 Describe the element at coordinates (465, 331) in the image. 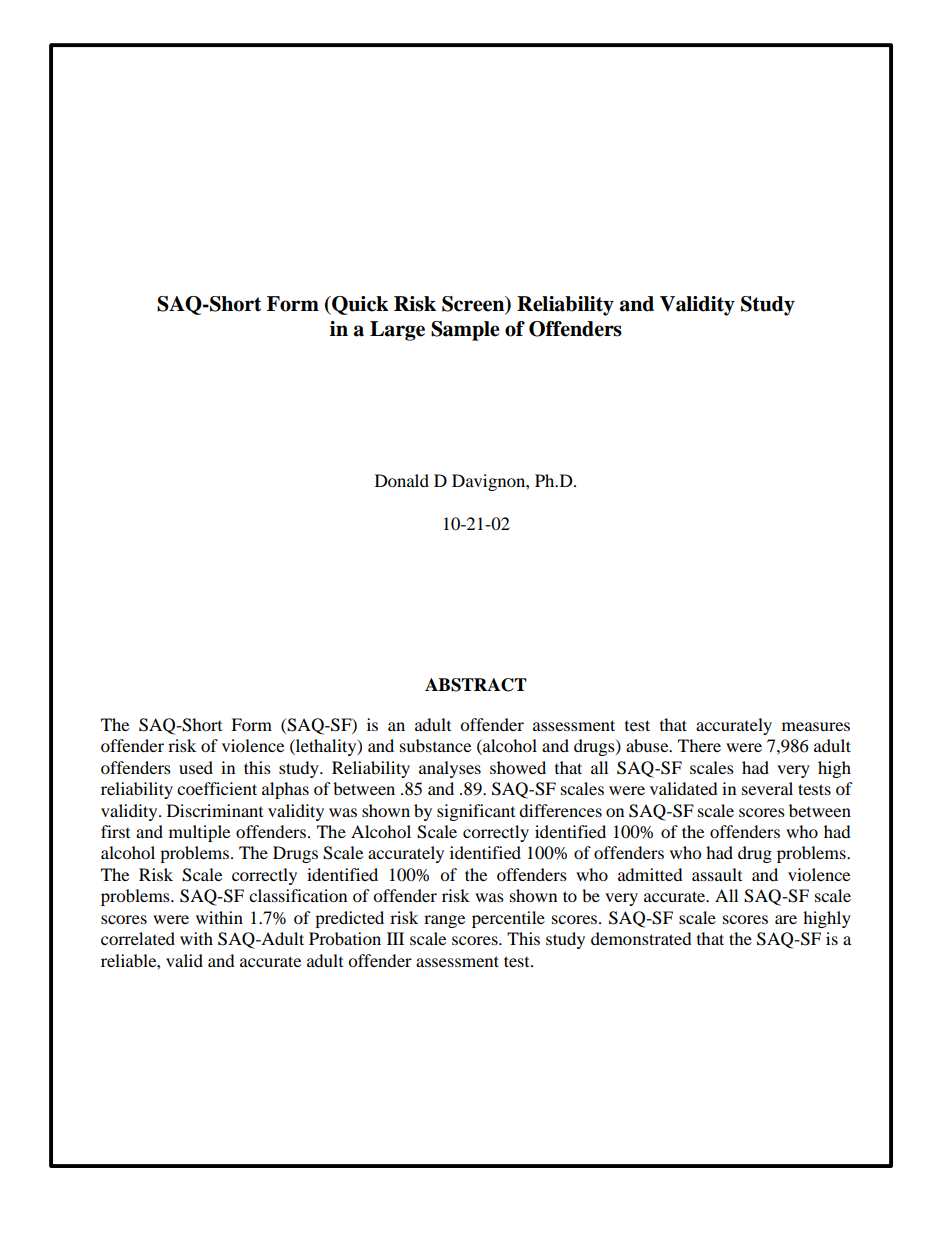

I see `Sample` at that location.
